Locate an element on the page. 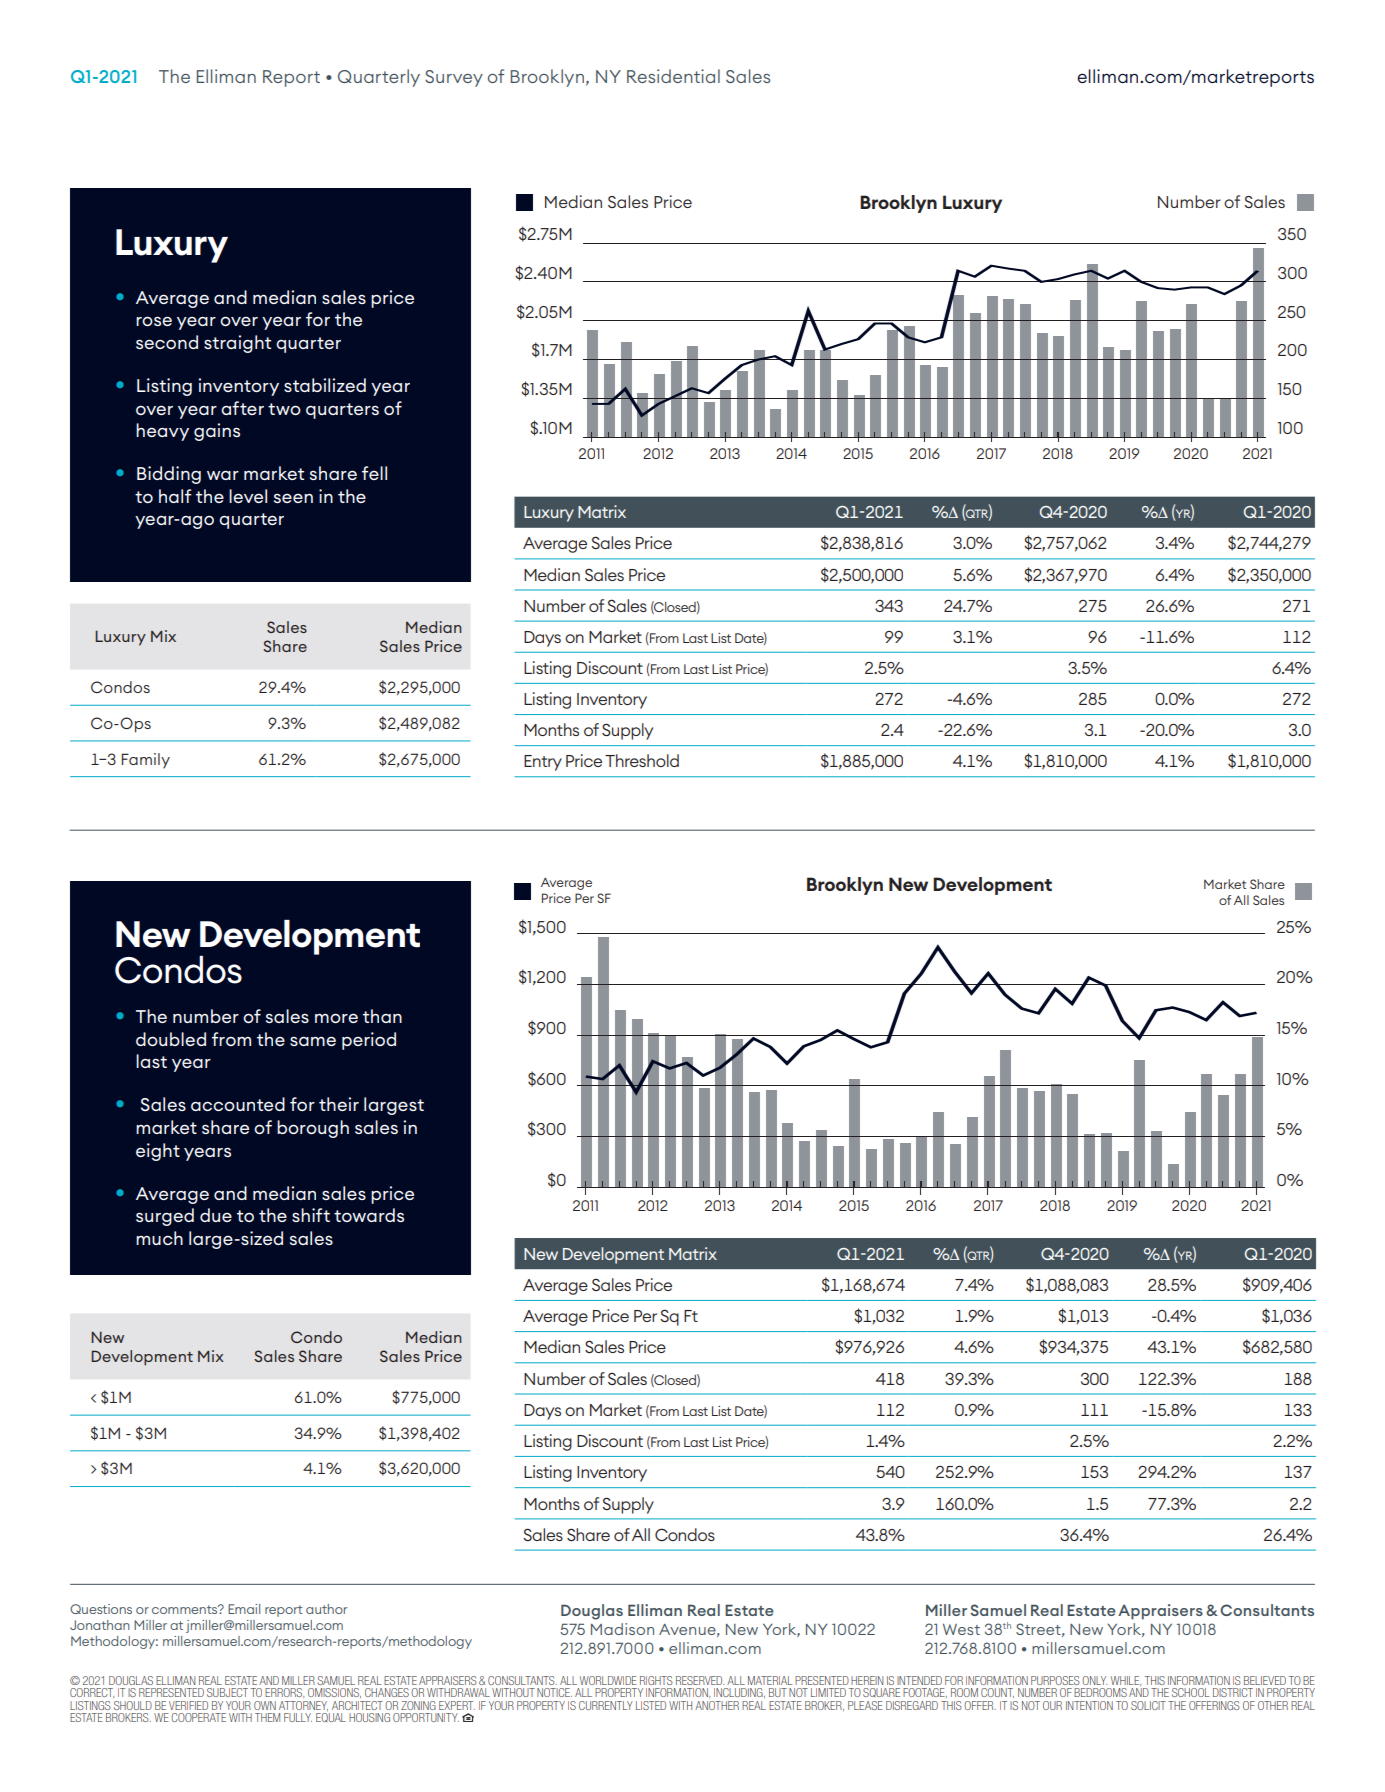  fell is located at coordinates (374, 473).
